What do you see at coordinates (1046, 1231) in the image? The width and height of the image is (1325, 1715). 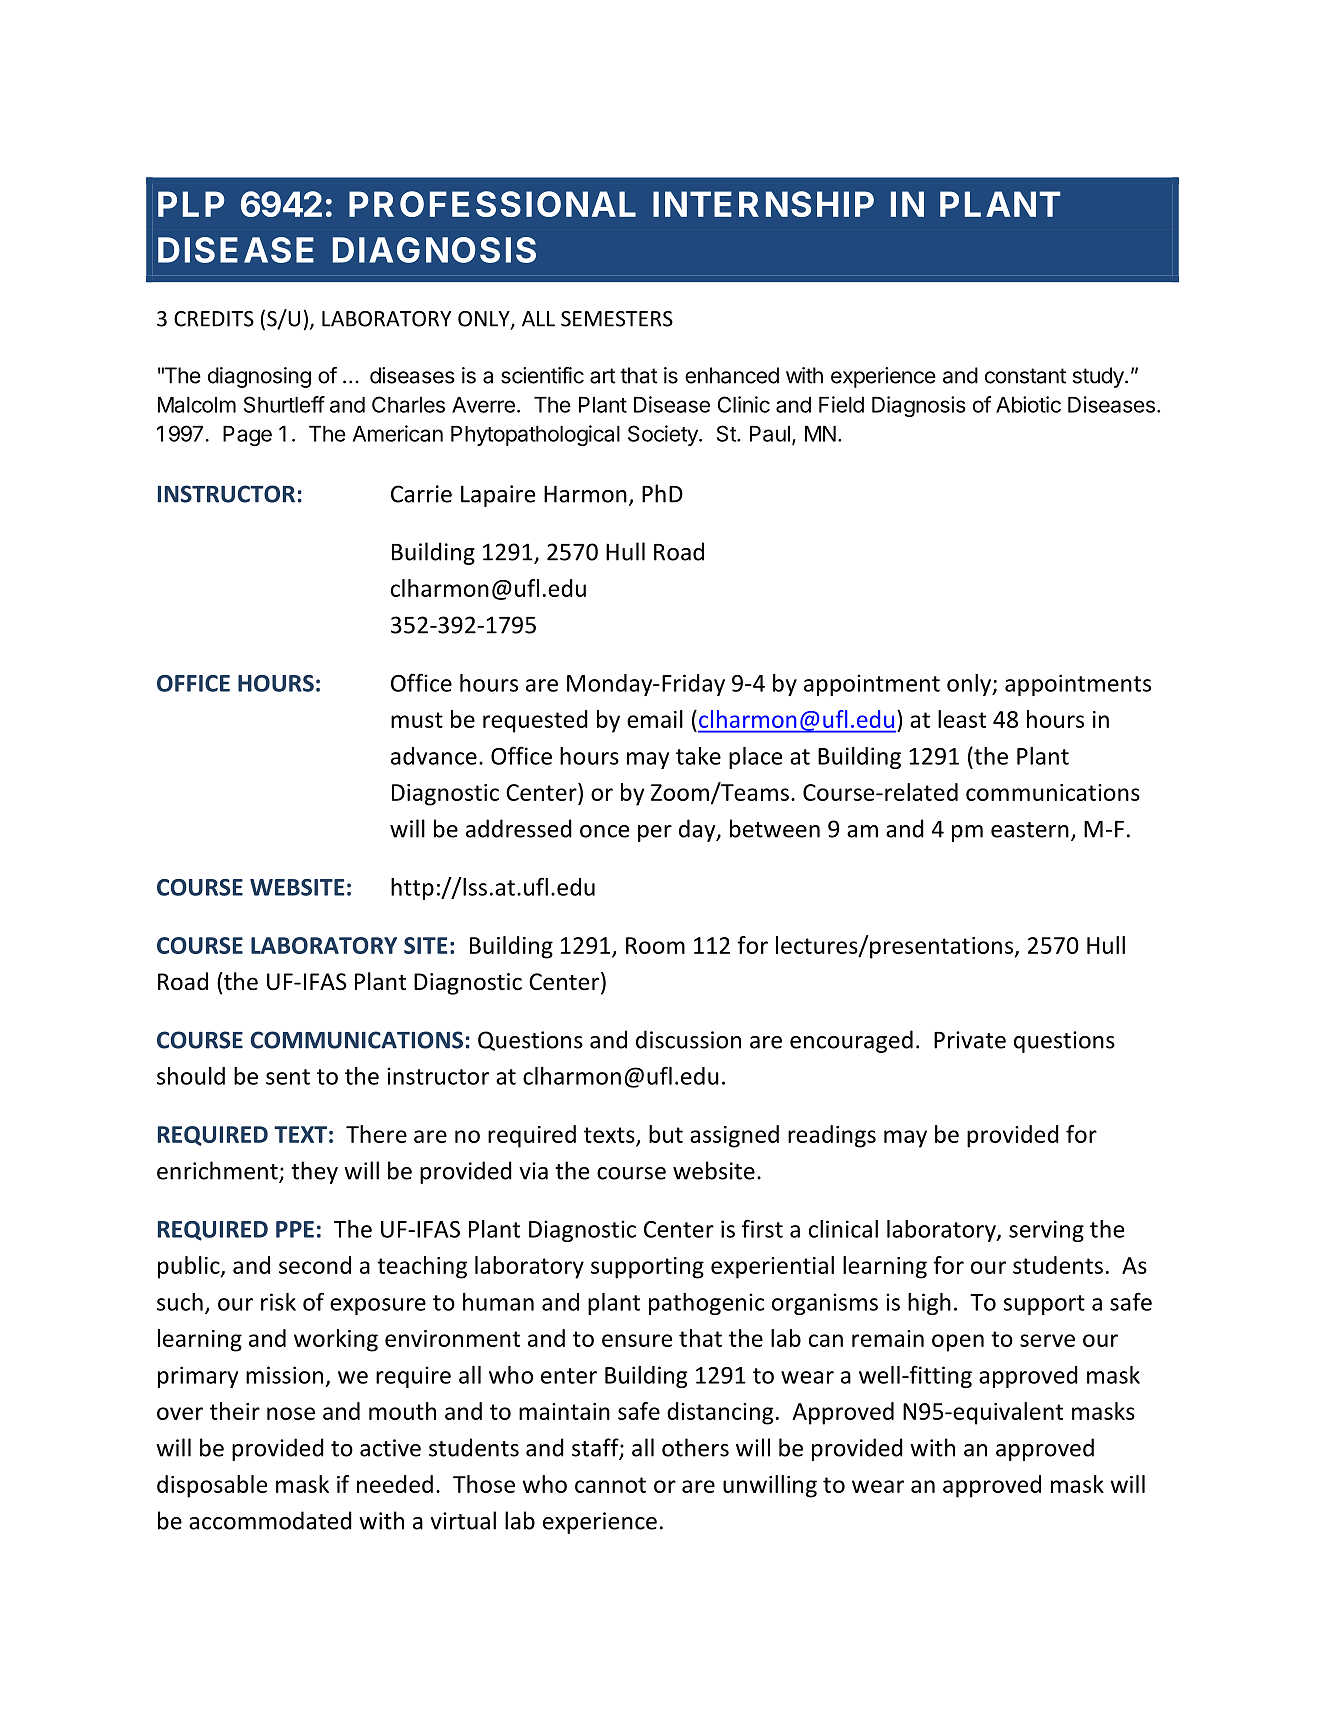 I see `serving` at bounding box center [1046, 1231].
